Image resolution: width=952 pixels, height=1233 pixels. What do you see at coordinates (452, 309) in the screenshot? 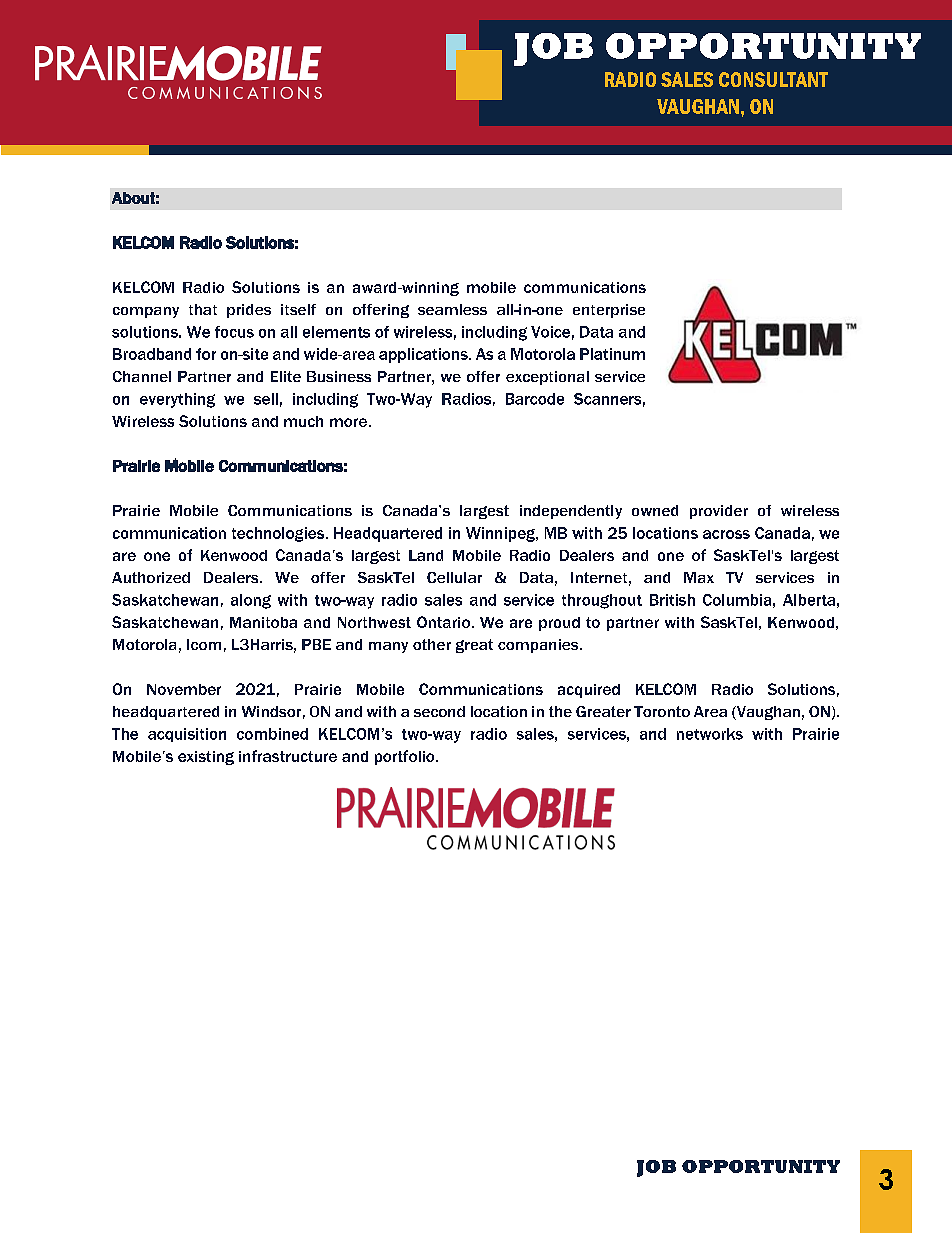
I see `seamless` at bounding box center [452, 309].
